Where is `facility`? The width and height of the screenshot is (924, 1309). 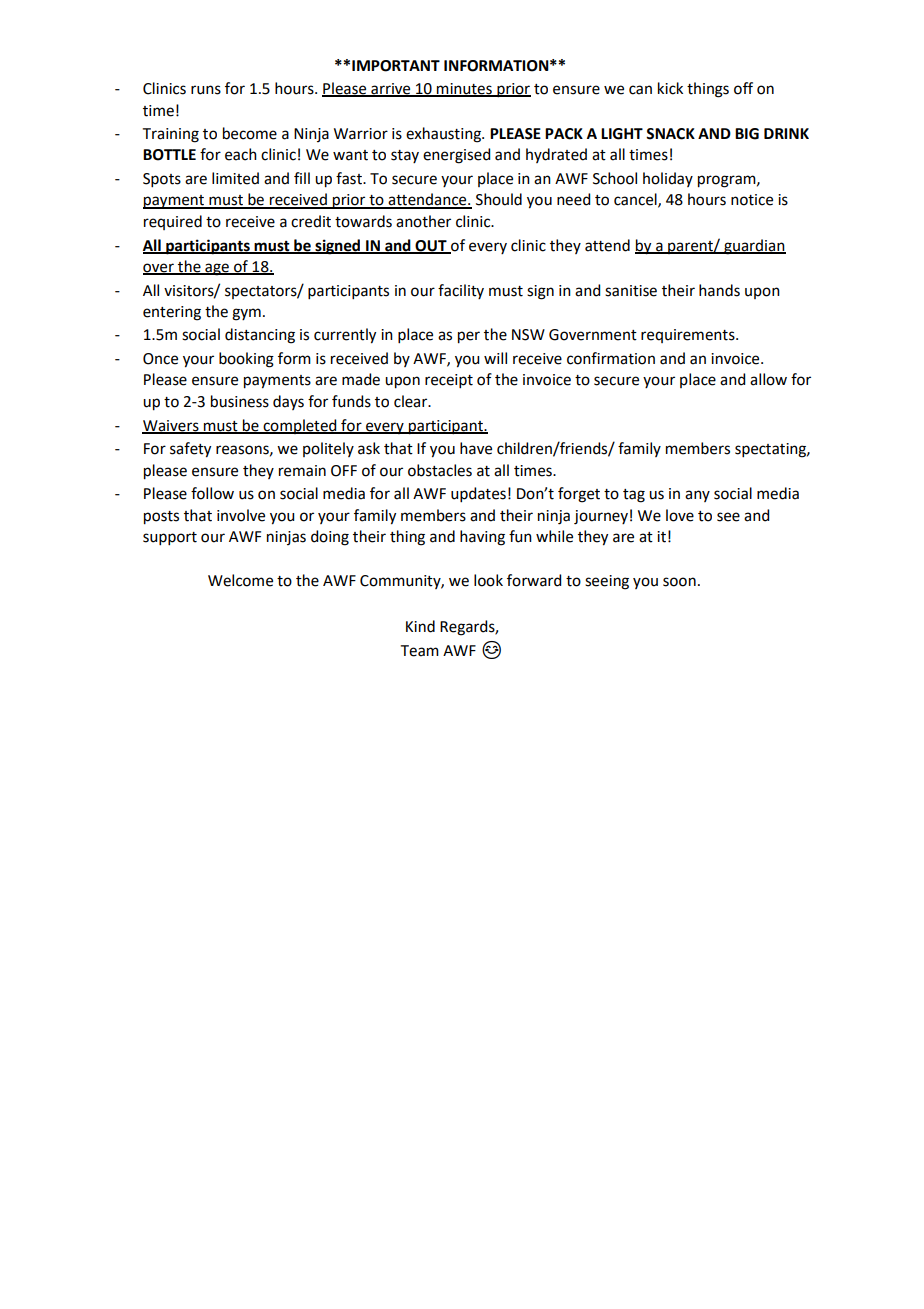 facility is located at coordinates (461, 291).
